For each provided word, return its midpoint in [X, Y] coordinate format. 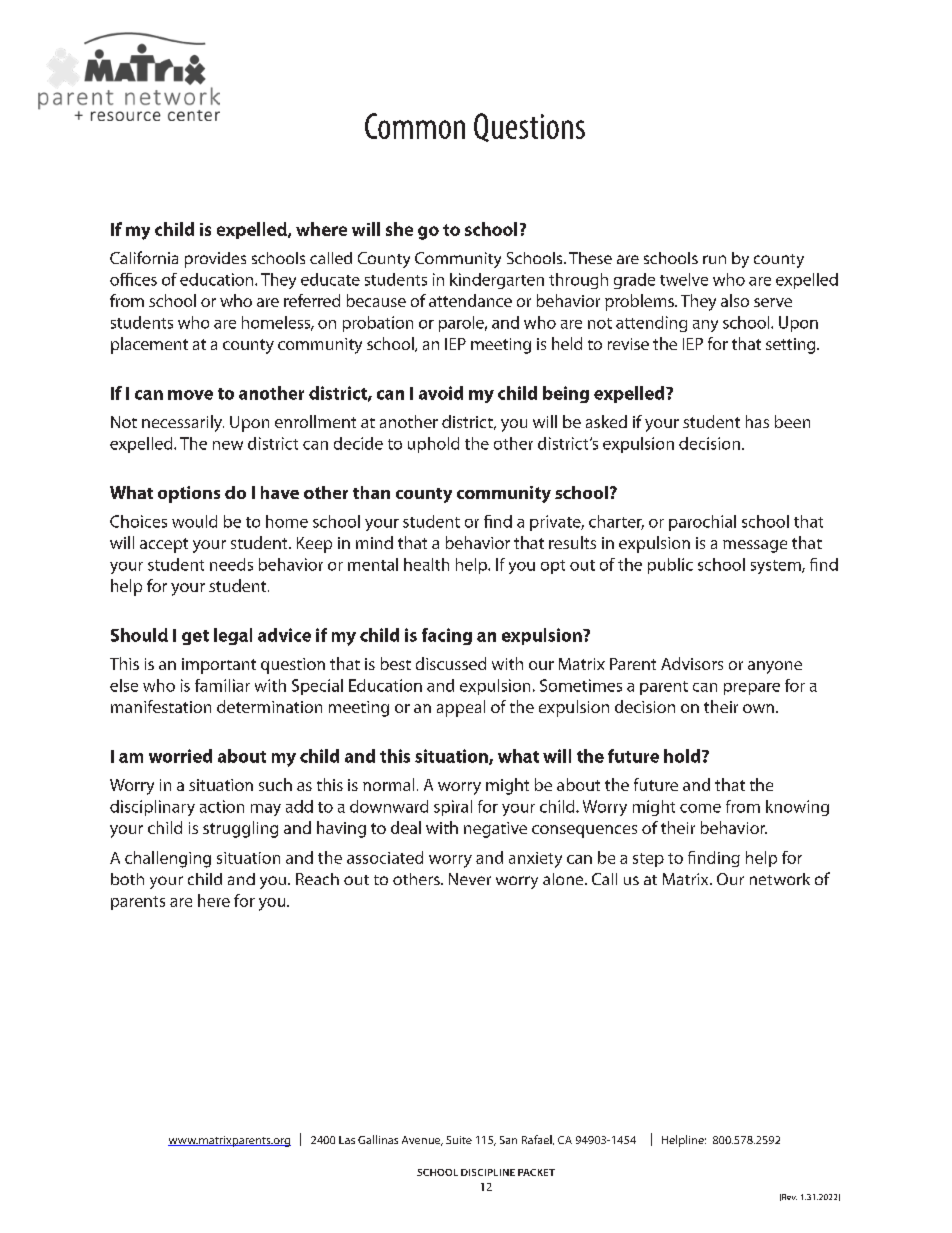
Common [415, 126]
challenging [168, 859]
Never [470, 879]
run [714, 259]
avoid [441, 393]
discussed [451, 663]
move [190, 395]
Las [347, 1140]
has [757, 421]
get [195, 637]
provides [215, 260]
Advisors [692, 663]
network [780, 879]
